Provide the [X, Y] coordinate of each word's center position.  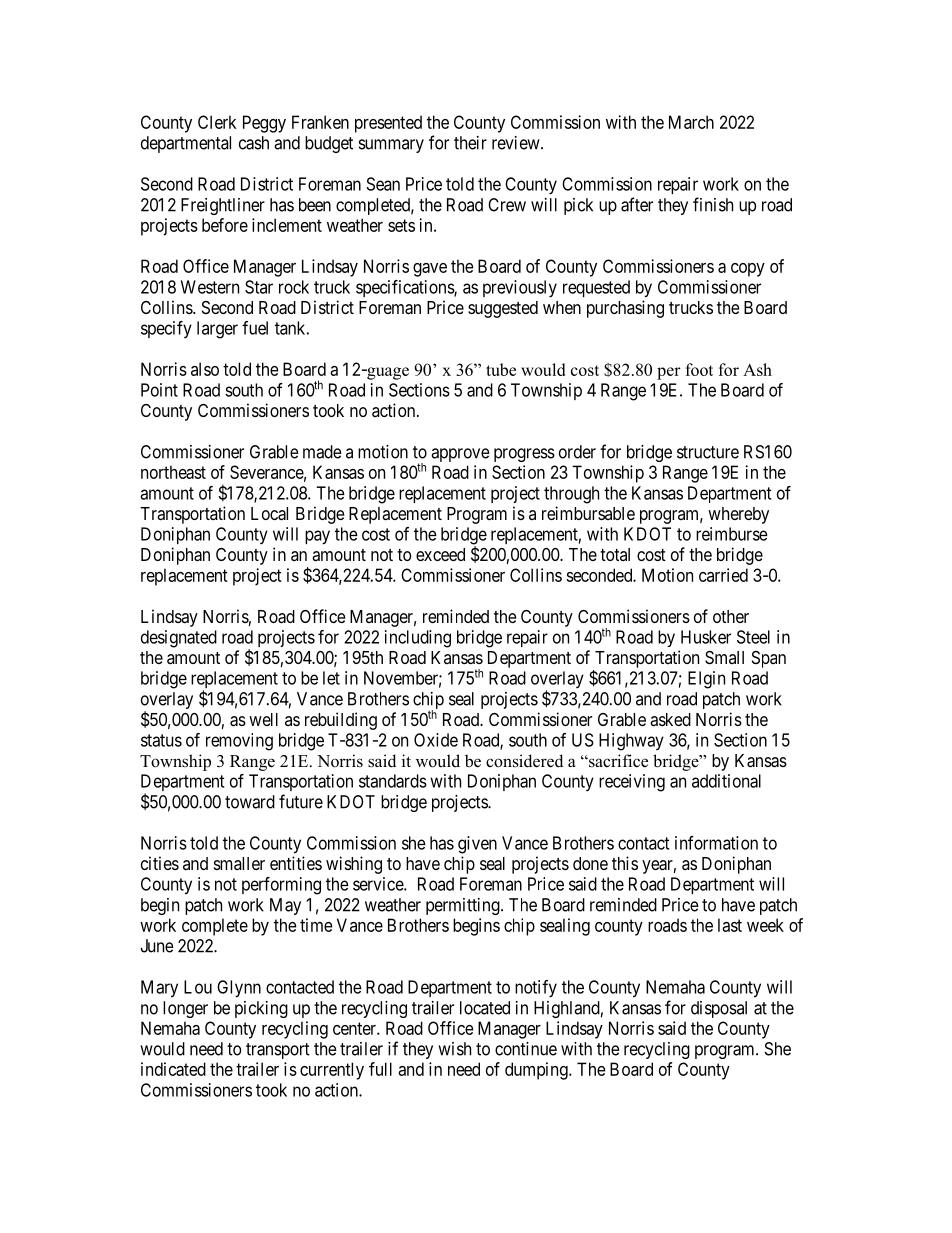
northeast [173, 472]
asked [670, 719]
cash [254, 143]
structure [708, 452]
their [470, 143]
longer [185, 1009]
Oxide [436, 740]
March [691, 122]
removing [239, 742]
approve [460, 455]
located [485, 1008]
